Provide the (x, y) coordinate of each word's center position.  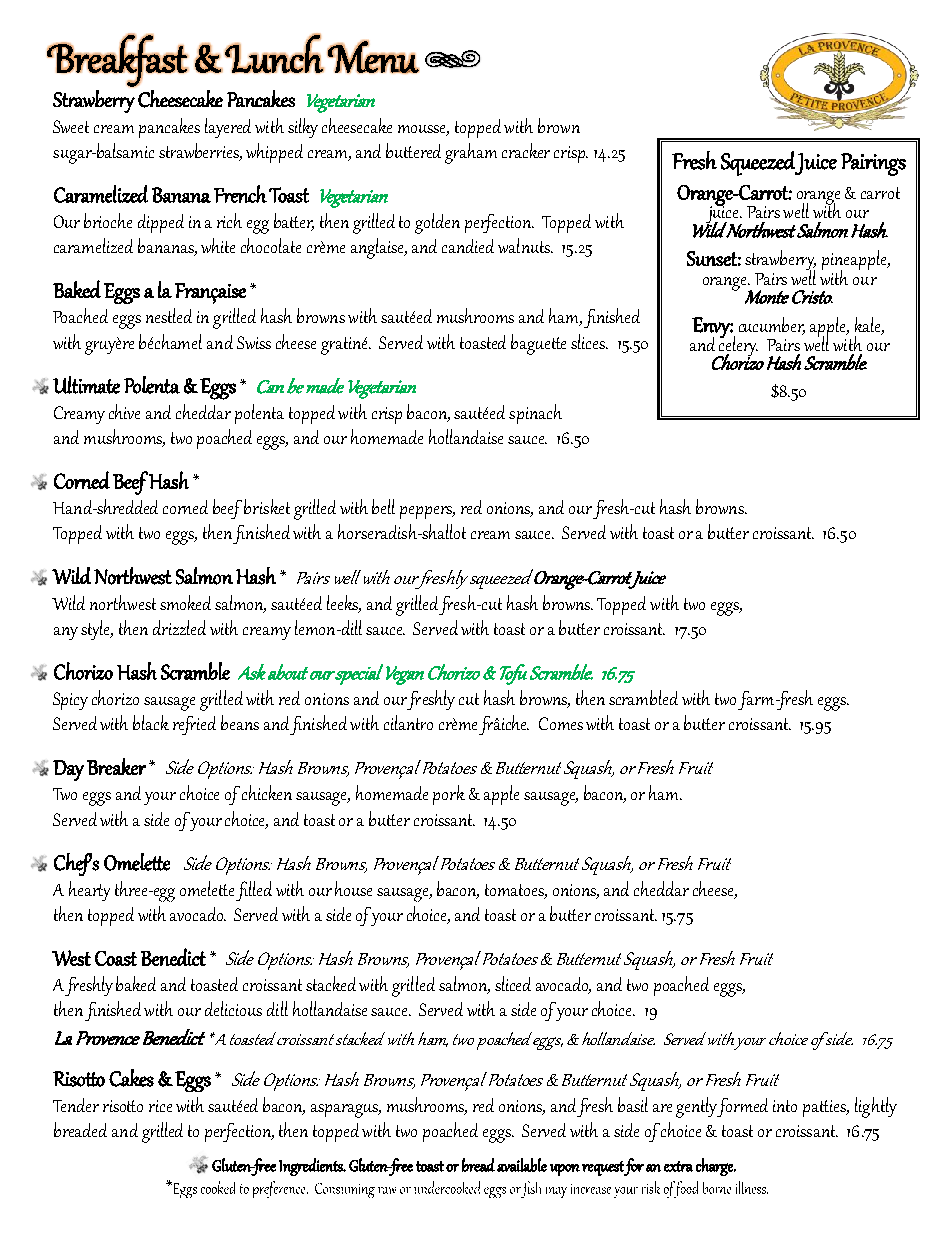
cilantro (408, 722)
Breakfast (117, 60)
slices (589, 341)
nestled (169, 315)
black (151, 722)
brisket (267, 506)
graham (471, 153)
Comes (561, 723)
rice (160, 1106)
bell (383, 506)
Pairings (873, 164)
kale (869, 326)
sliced (513, 983)
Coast (116, 958)
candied (468, 246)
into (785, 1106)
